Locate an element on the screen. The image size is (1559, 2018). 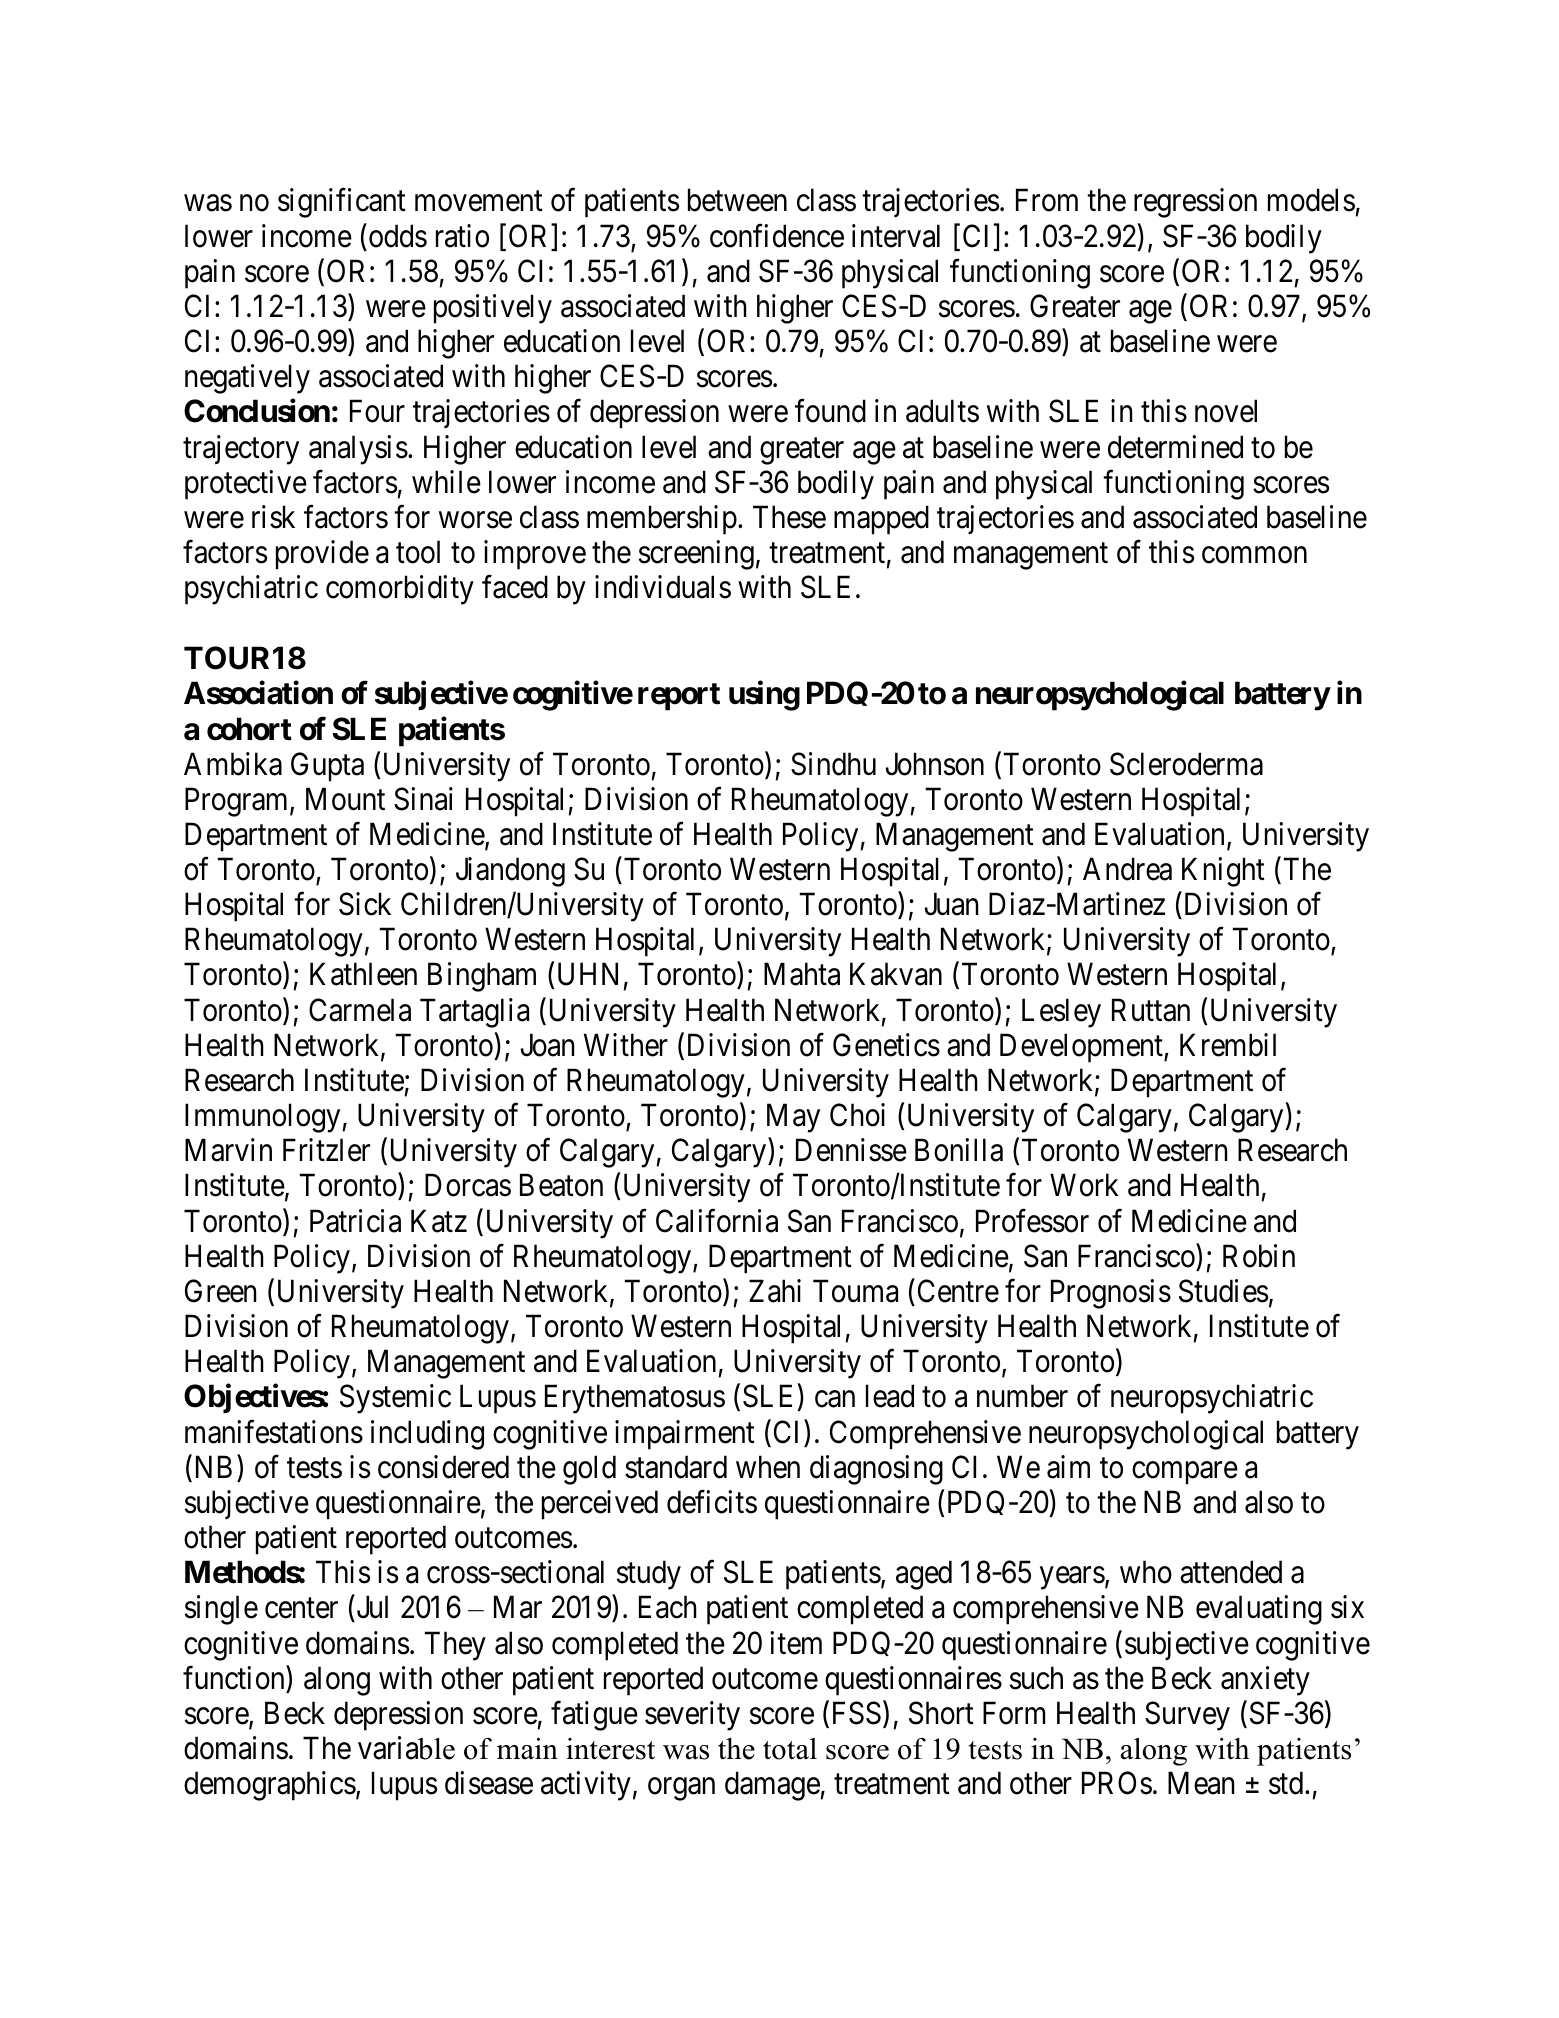
confidence is located at coordinates (777, 236).
